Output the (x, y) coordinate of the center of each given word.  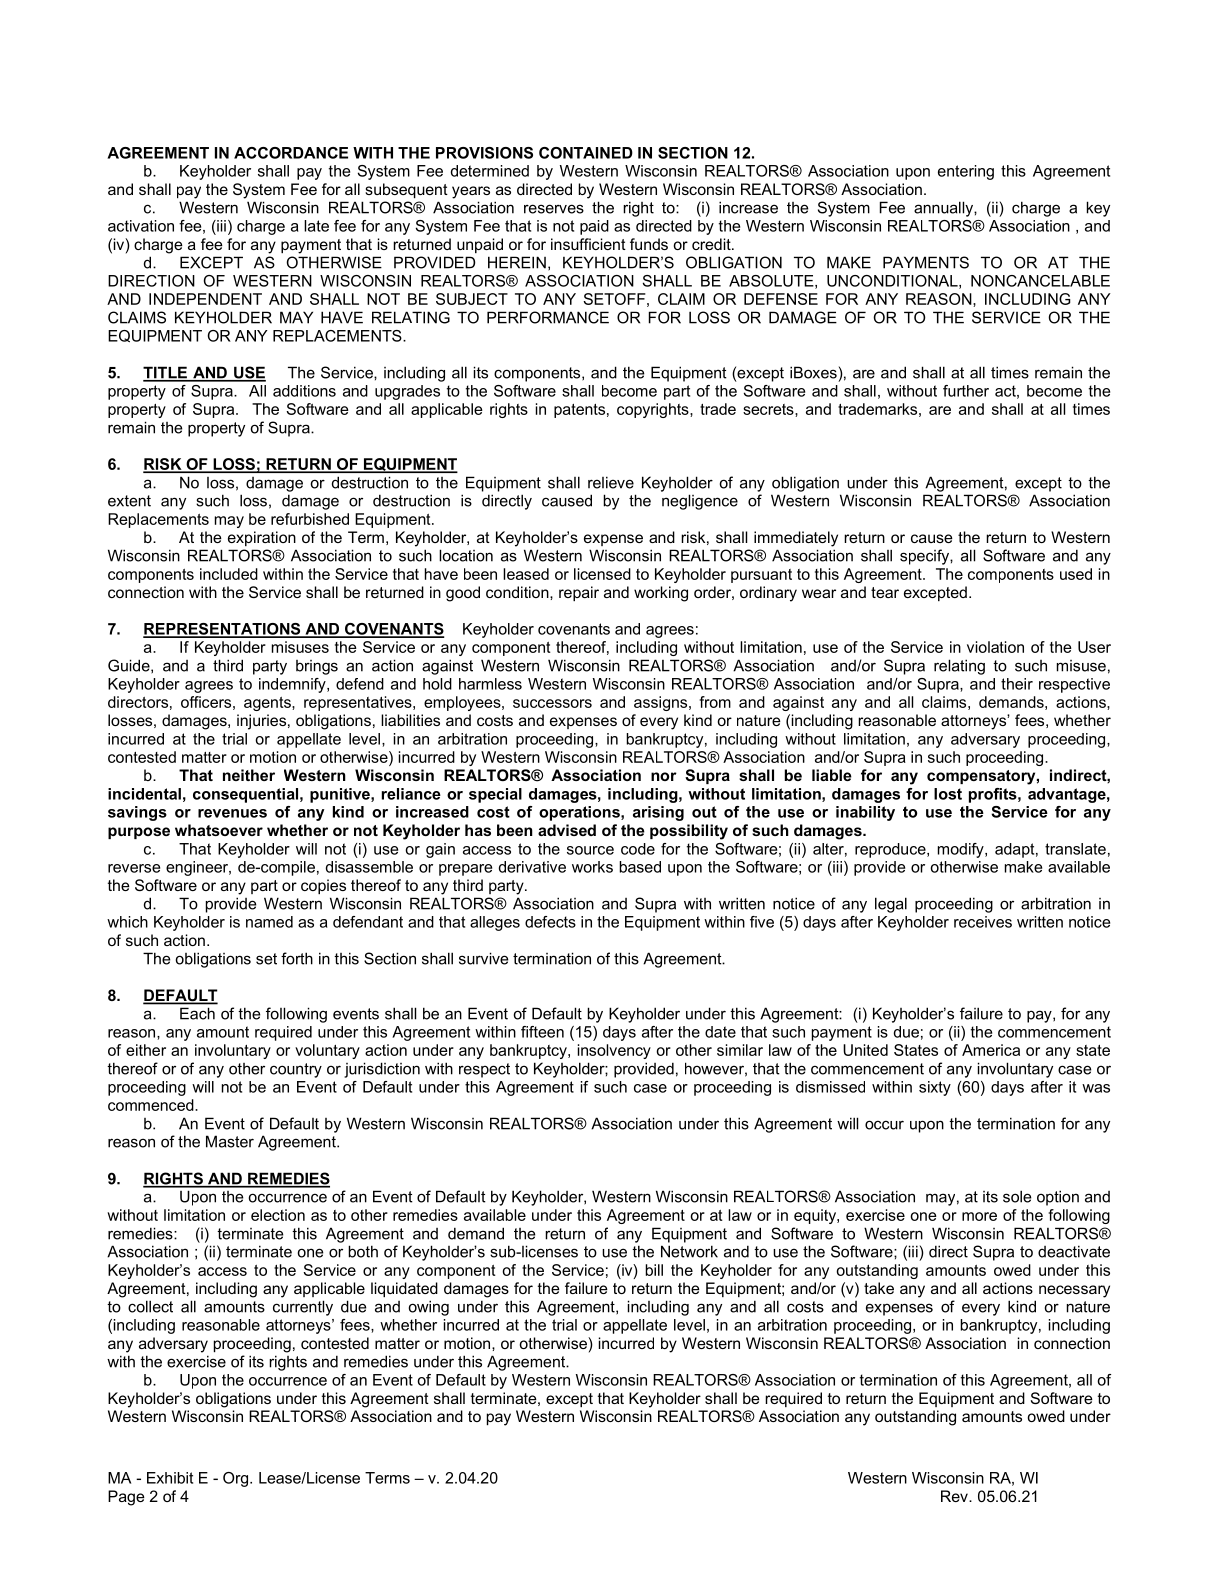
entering (966, 172)
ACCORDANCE (291, 153)
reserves (554, 209)
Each (197, 1014)
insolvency (614, 1051)
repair (579, 593)
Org (237, 1479)
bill (654, 1270)
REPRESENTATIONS (223, 630)
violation (995, 647)
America (991, 1050)
